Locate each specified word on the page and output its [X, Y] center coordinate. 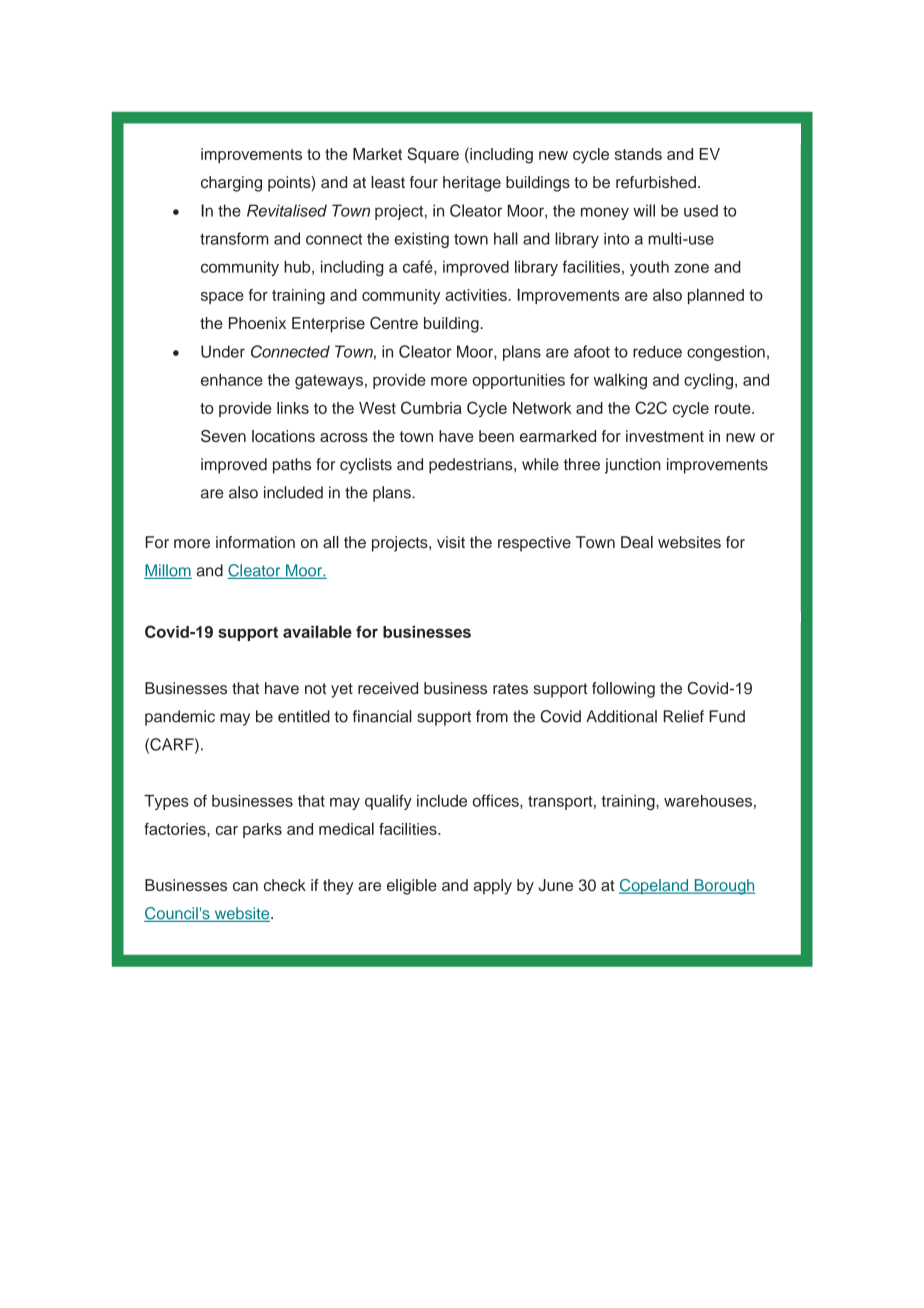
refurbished [656, 182]
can [245, 886]
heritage [472, 184]
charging [231, 184]
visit [451, 542]
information [255, 542]
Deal [637, 542]
